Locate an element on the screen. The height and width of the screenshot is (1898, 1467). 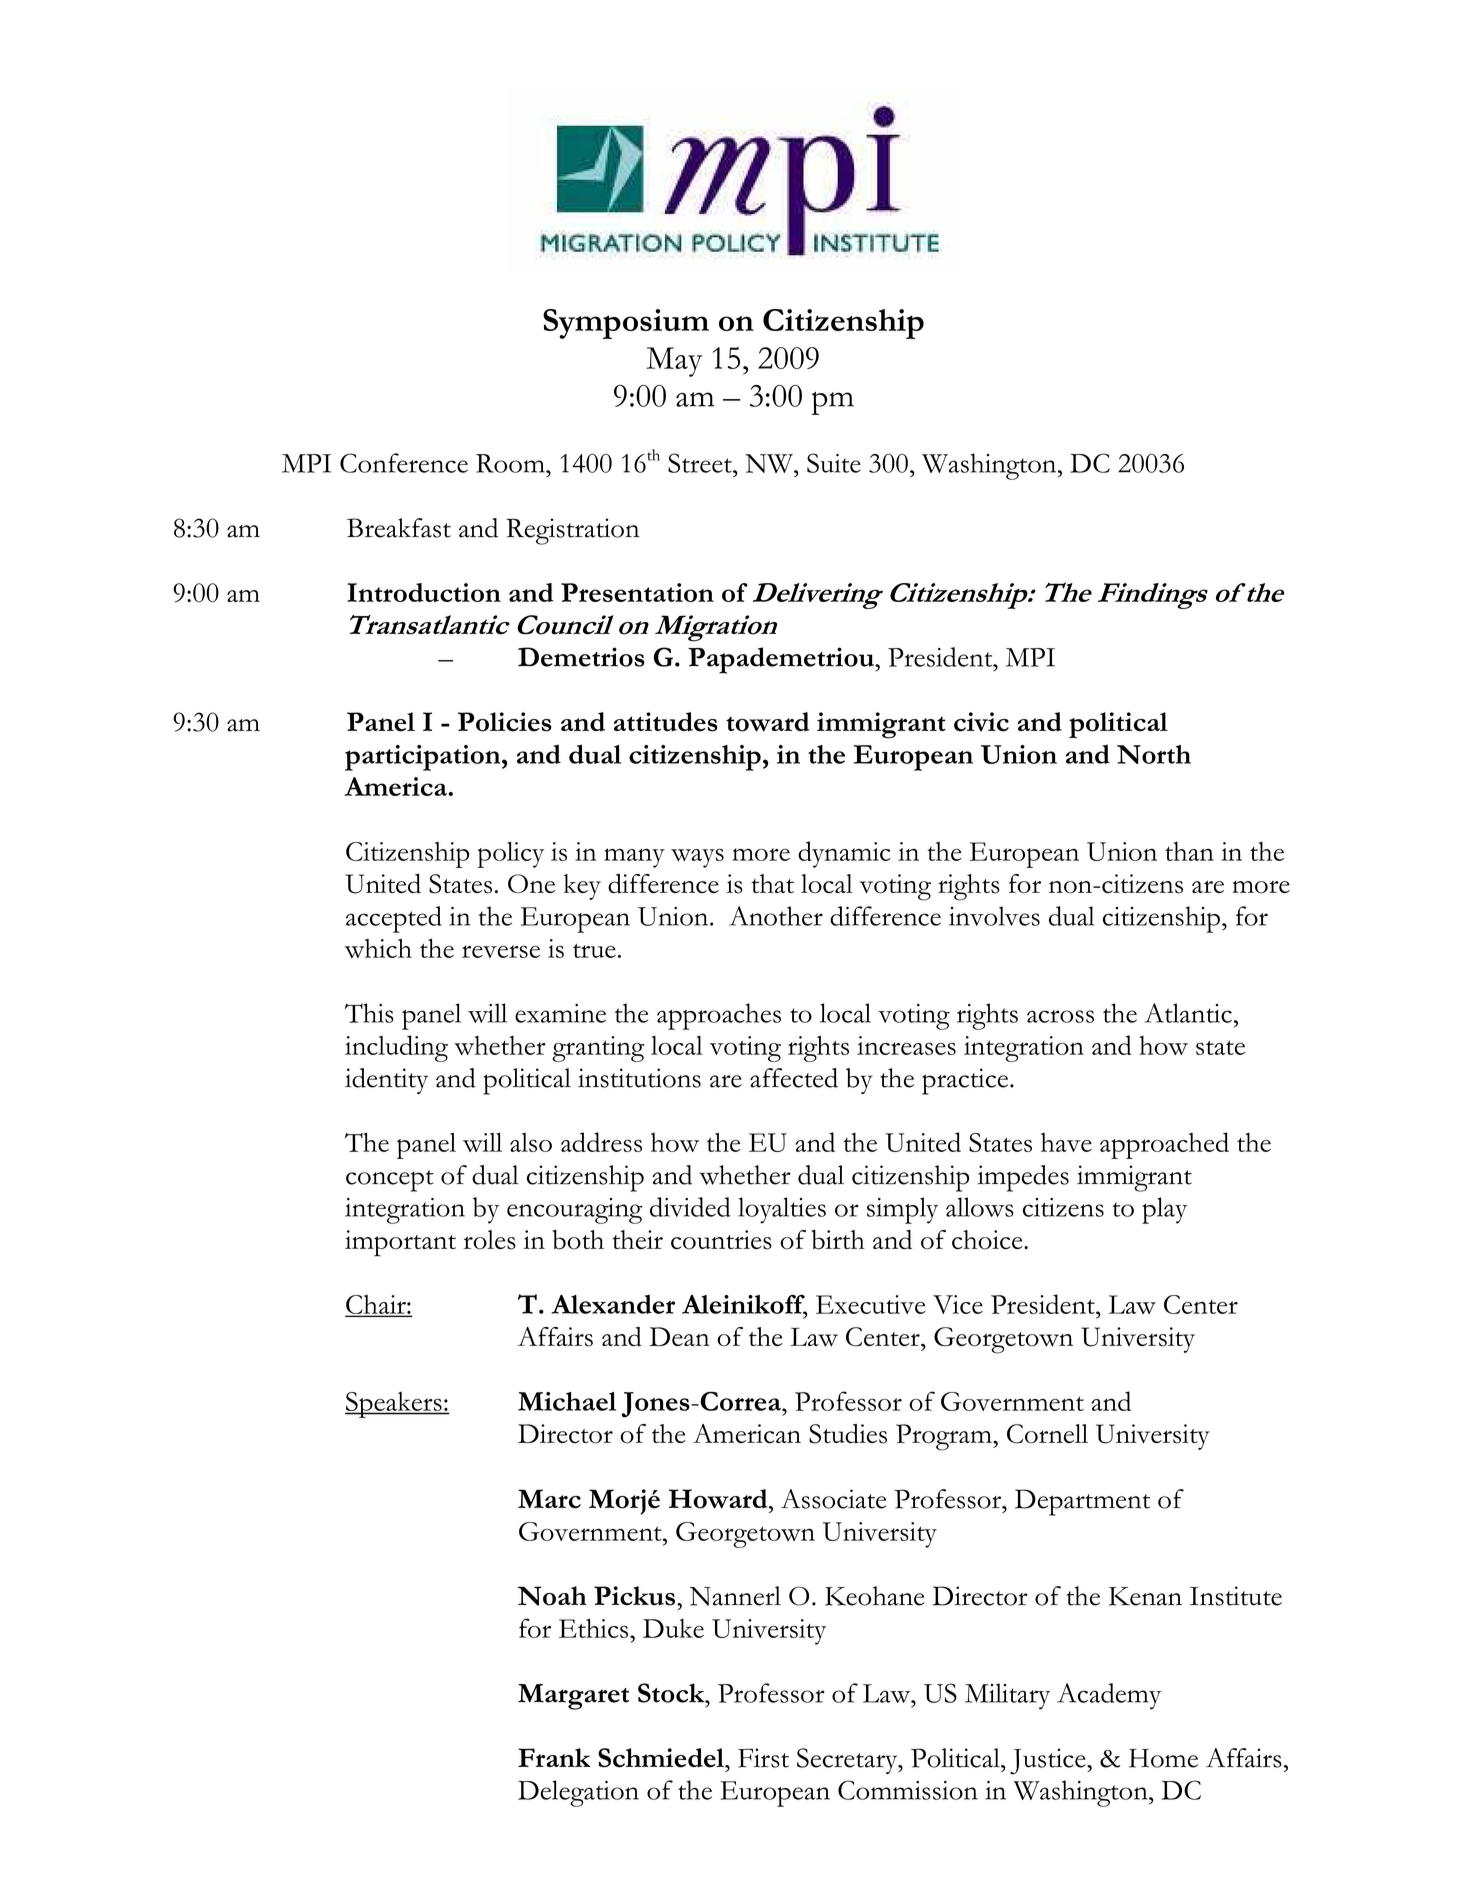
Room is located at coordinates (511, 463).
